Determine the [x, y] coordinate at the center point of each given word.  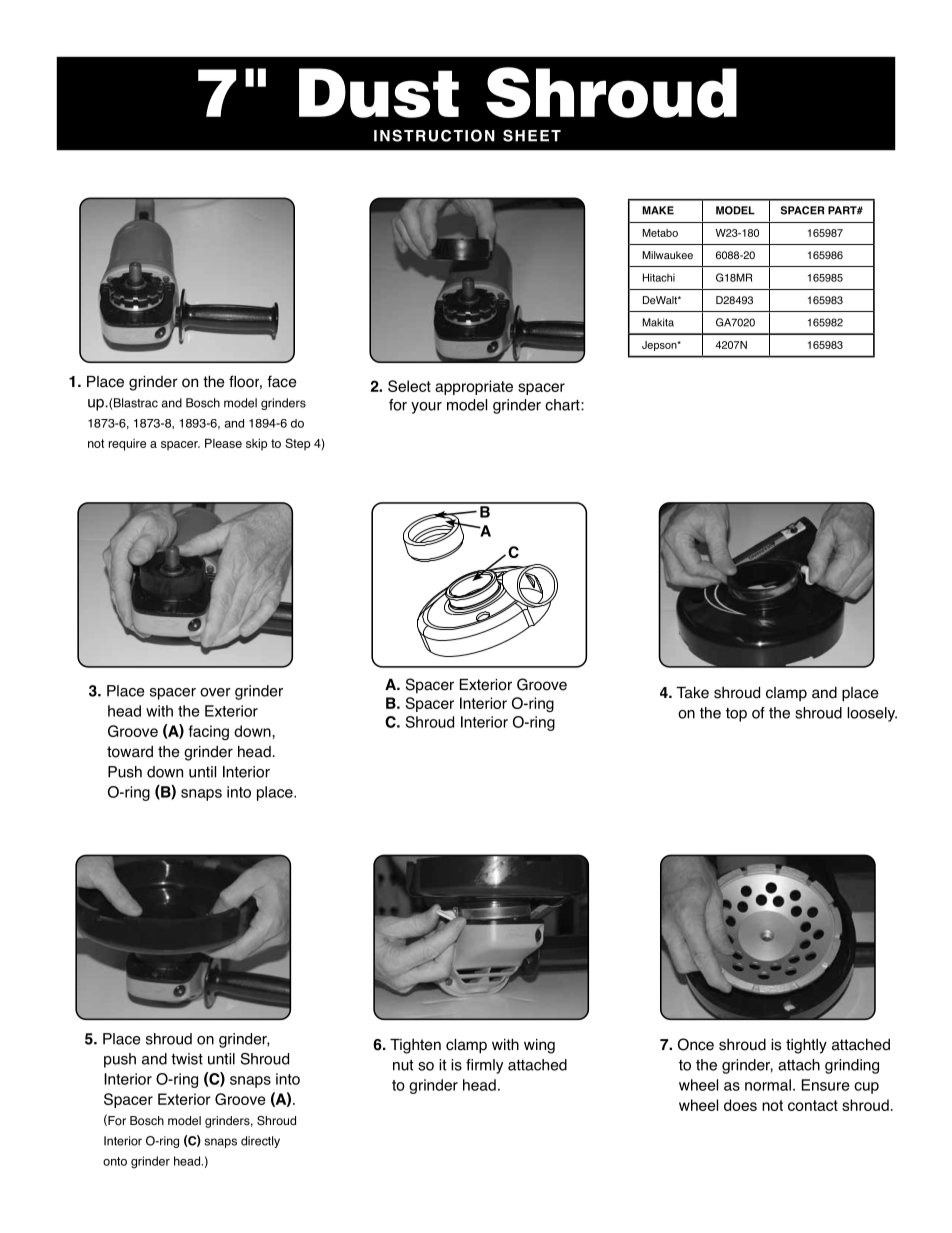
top [736, 715]
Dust [379, 93]
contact [813, 1105]
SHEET [532, 135]
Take [692, 693]
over [215, 692]
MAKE [658, 210]
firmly [484, 1066]
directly [260, 1142]
